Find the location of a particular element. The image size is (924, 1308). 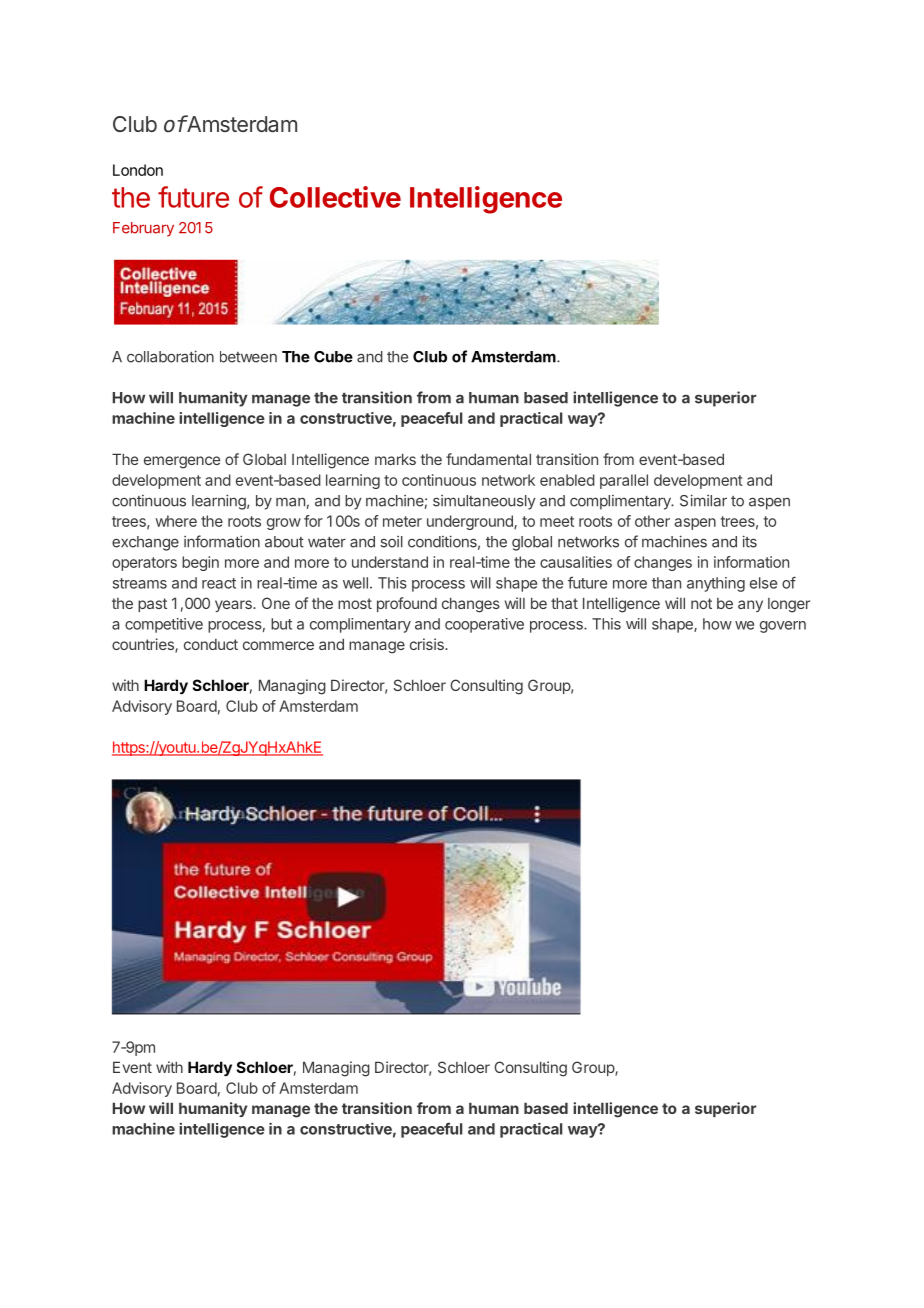

February is located at coordinates (143, 229).
